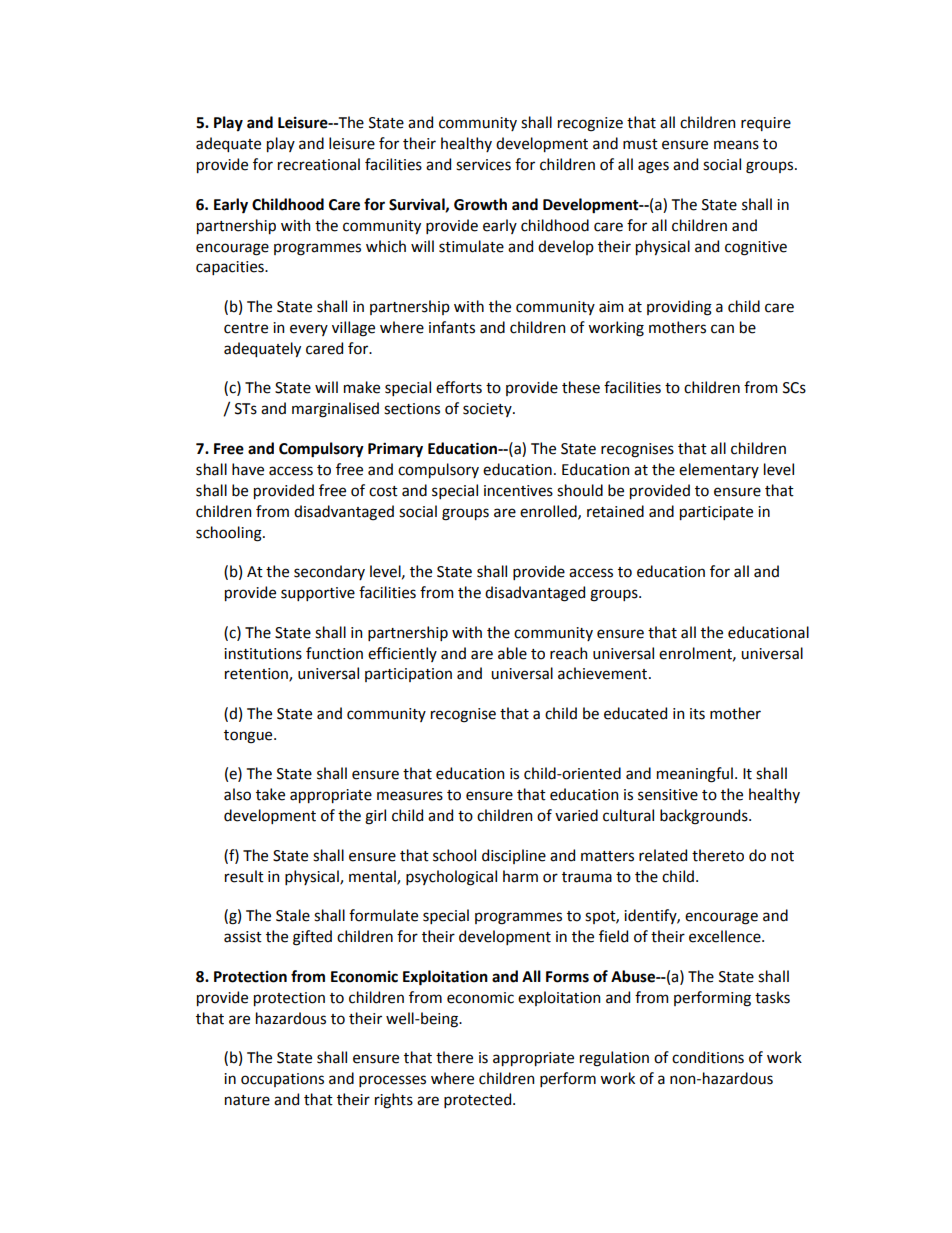 The height and width of the screenshot is (1233, 952). I want to click on protected, so click(479, 1100).
